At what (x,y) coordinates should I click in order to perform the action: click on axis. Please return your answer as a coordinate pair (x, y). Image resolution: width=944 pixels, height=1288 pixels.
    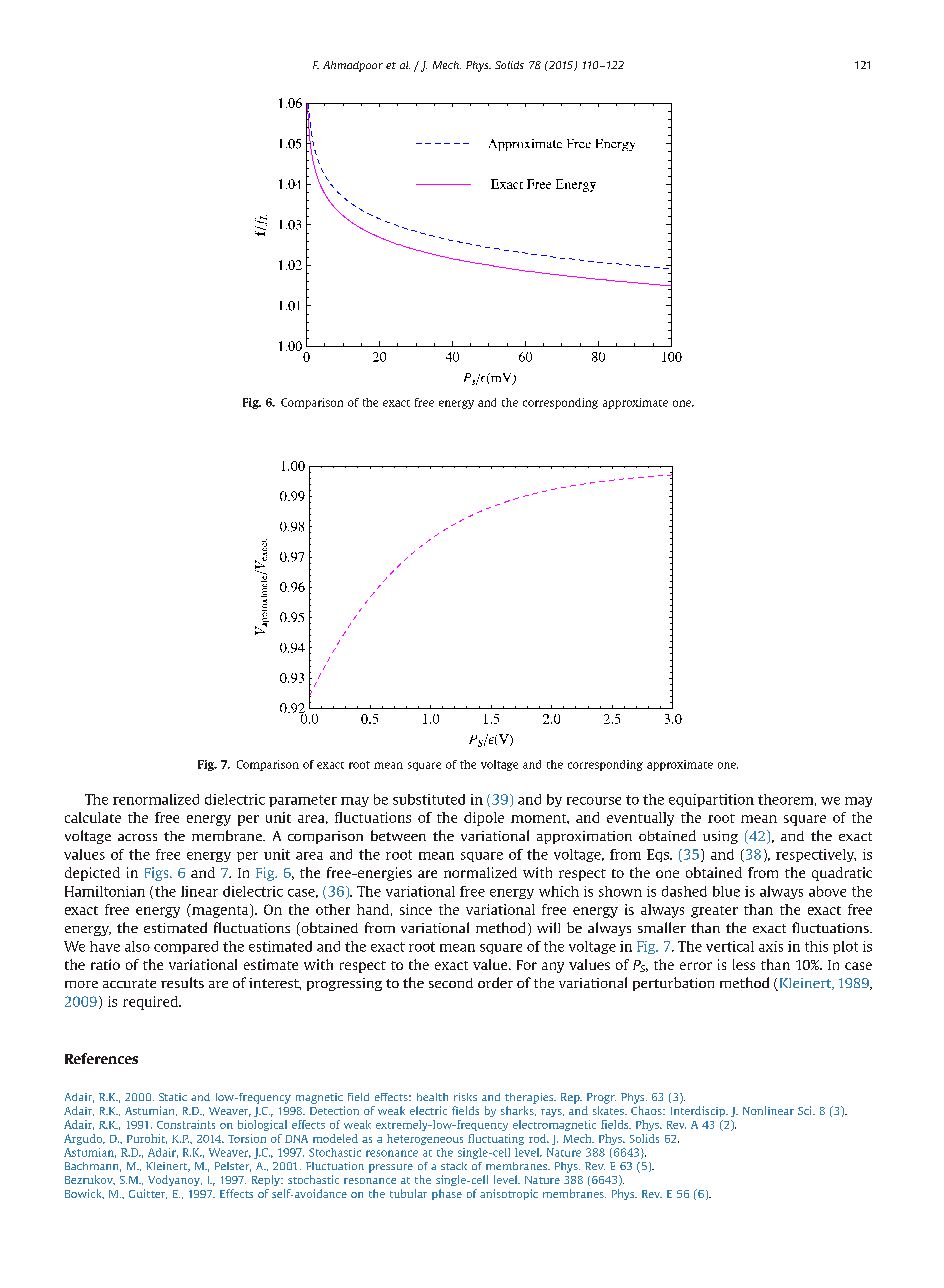
    Looking at the image, I should click on (771, 946).
